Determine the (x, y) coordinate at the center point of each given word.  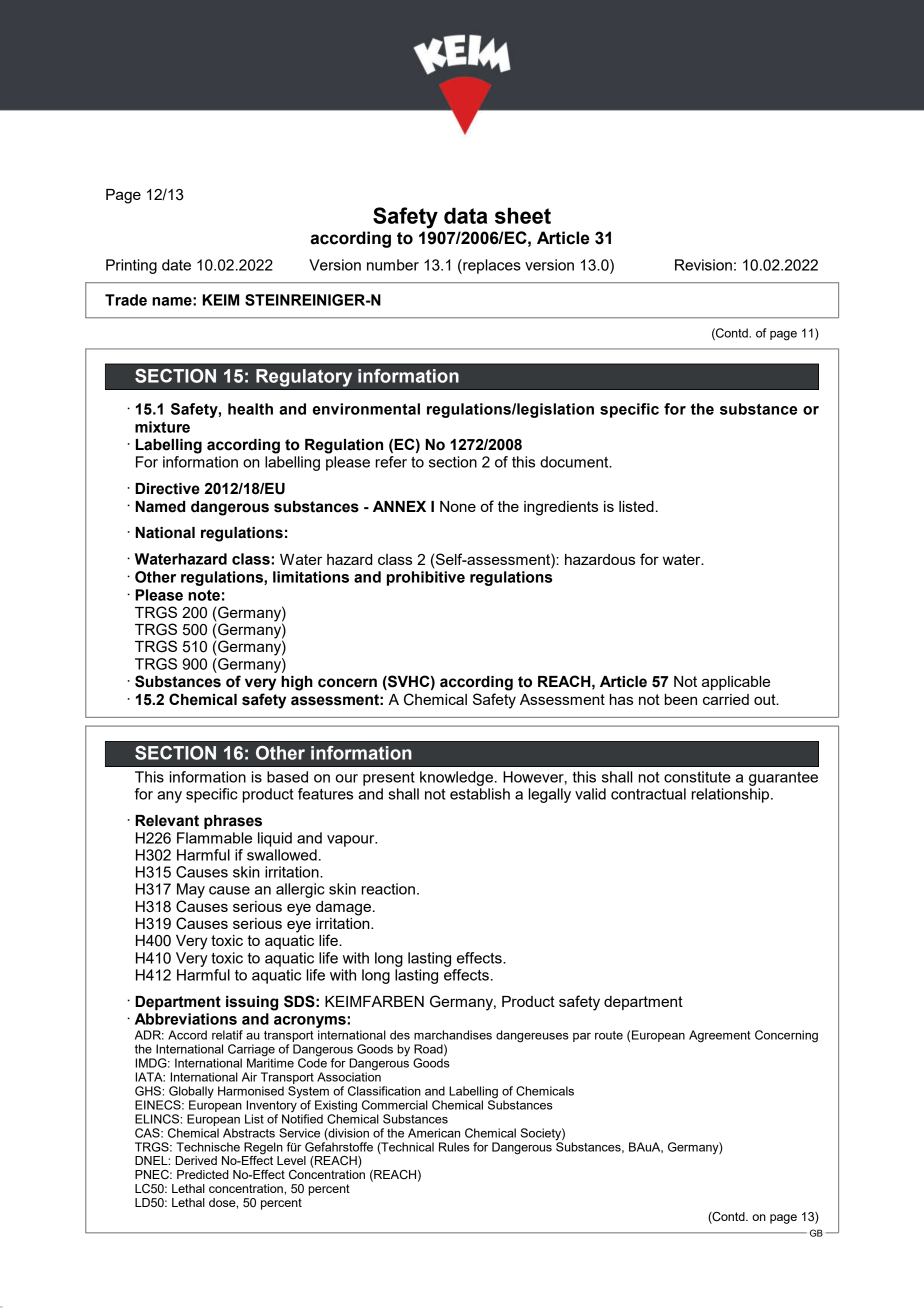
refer (391, 462)
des (400, 1035)
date (176, 265)
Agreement (719, 1036)
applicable (736, 683)
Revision (703, 265)
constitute (697, 777)
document (575, 462)
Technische (208, 1147)
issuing (252, 1003)
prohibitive (426, 578)
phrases (233, 822)
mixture (162, 427)
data (465, 215)
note (204, 595)
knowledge (456, 778)
